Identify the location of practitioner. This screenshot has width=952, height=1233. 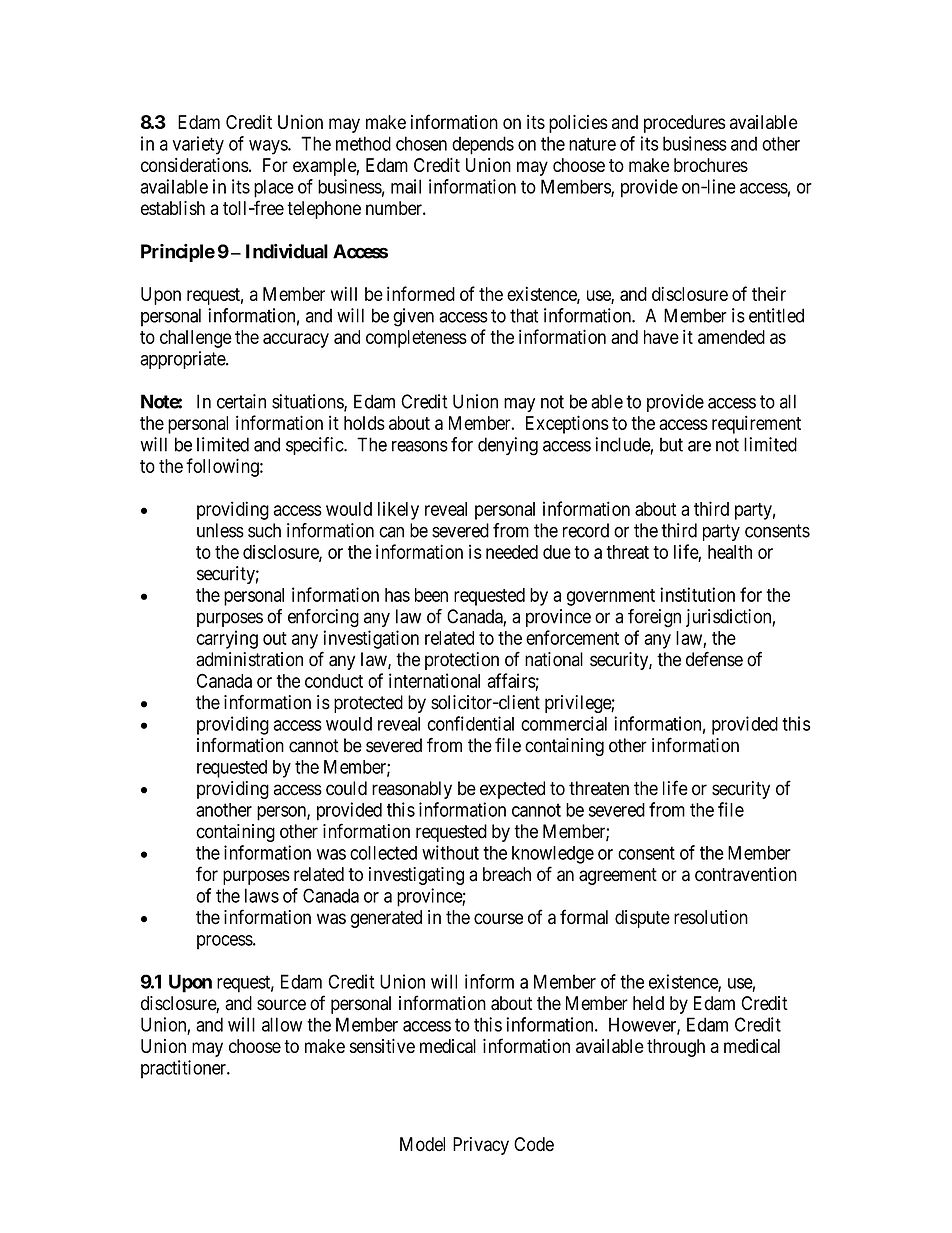
(184, 1069).
